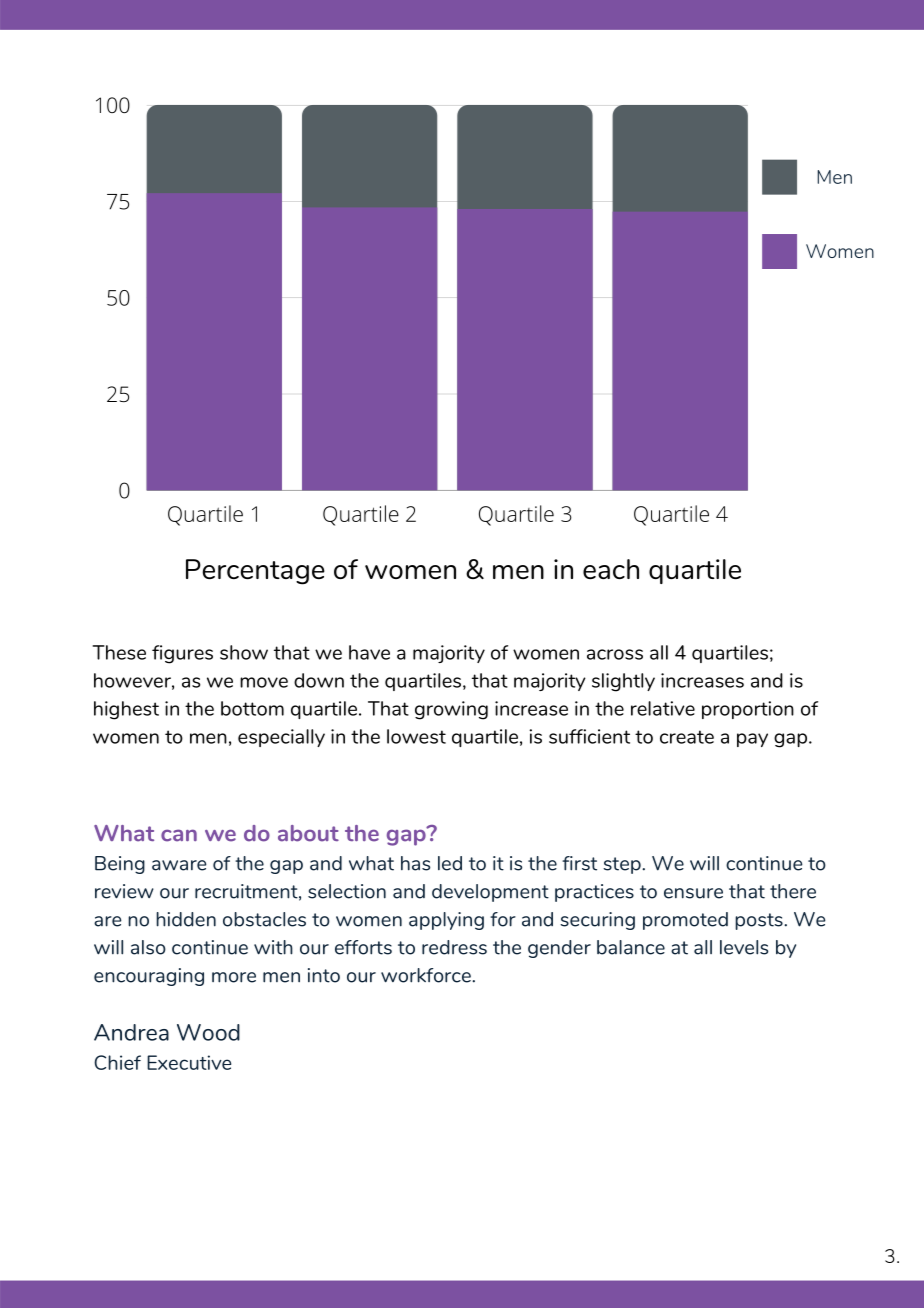 The image size is (924, 1308). I want to click on each, so click(611, 569).
